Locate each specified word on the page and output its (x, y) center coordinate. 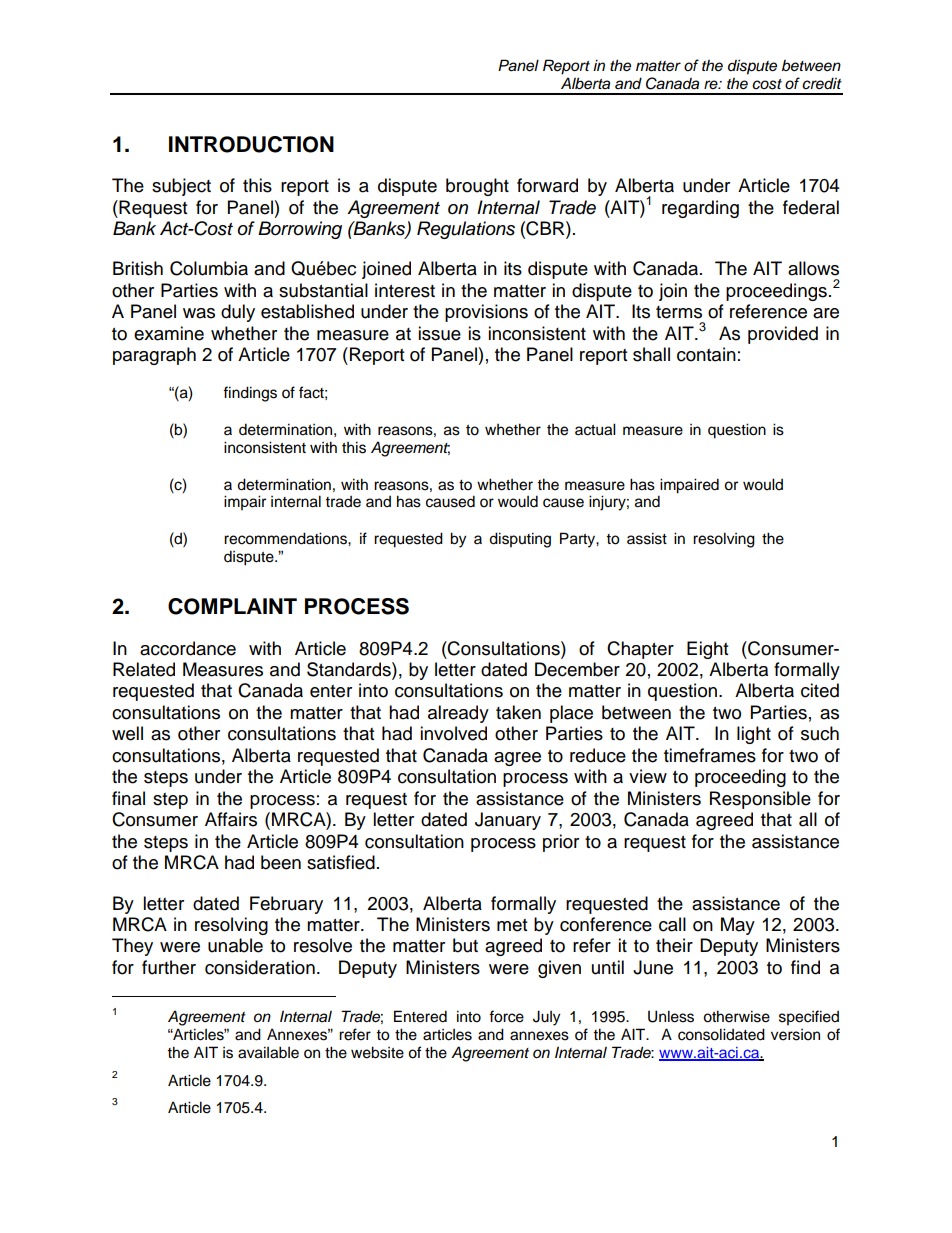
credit (822, 83)
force (506, 1016)
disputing (520, 540)
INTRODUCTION (251, 144)
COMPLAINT (232, 606)
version (795, 1035)
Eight (707, 650)
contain (706, 354)
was (199, 313)
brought (477, 187)
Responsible (760, 800)
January (508, 821)
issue (439, 333)
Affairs (231, 819)
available (268, 1052)
